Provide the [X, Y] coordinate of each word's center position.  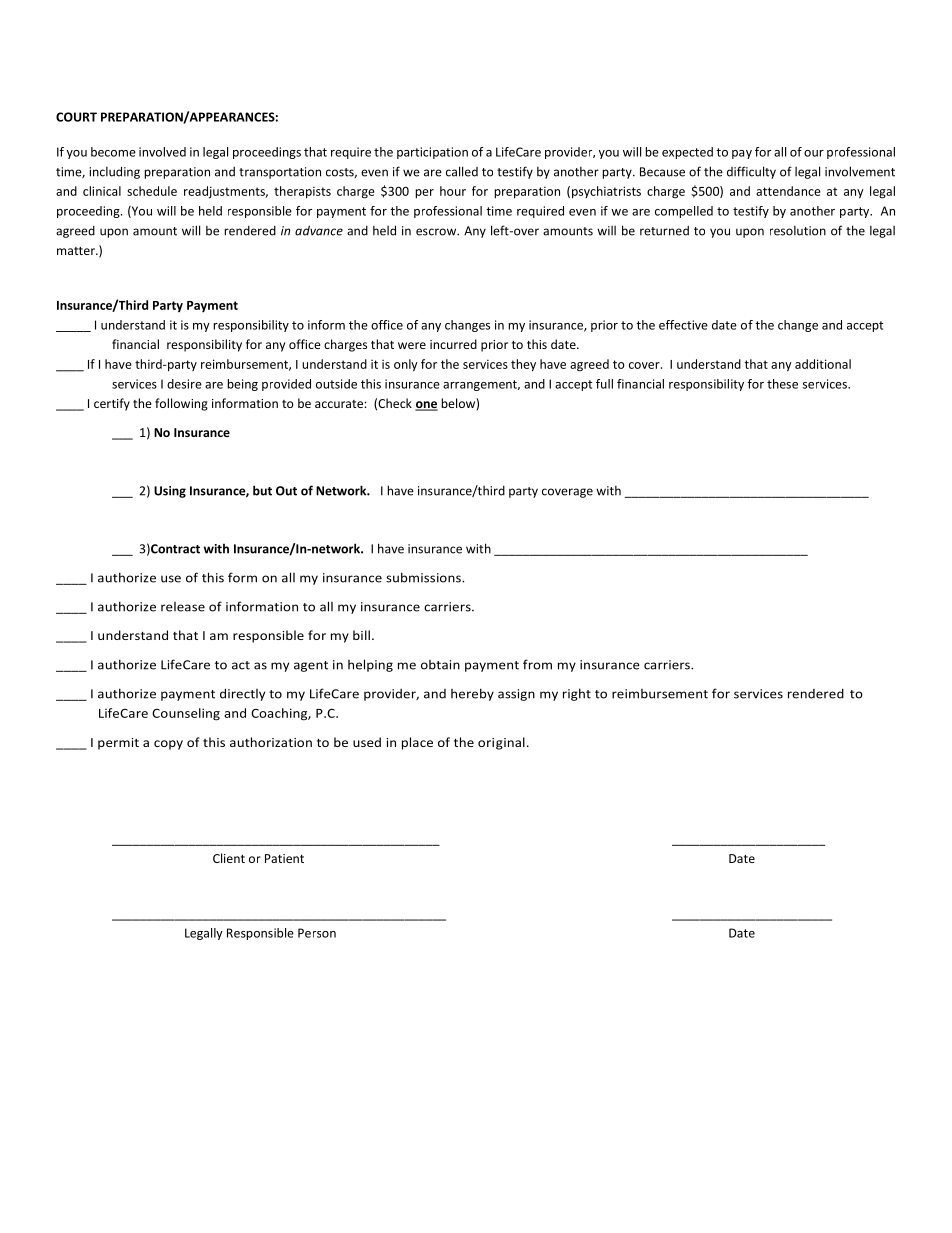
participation [432, 153]
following [181, 404]
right [577, 694]
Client [229, 858]
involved [162, 152]
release [183, 607]
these [782, 384]
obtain [440, 665]
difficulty [751, 172]
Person [317, 933]
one [426, 406]
